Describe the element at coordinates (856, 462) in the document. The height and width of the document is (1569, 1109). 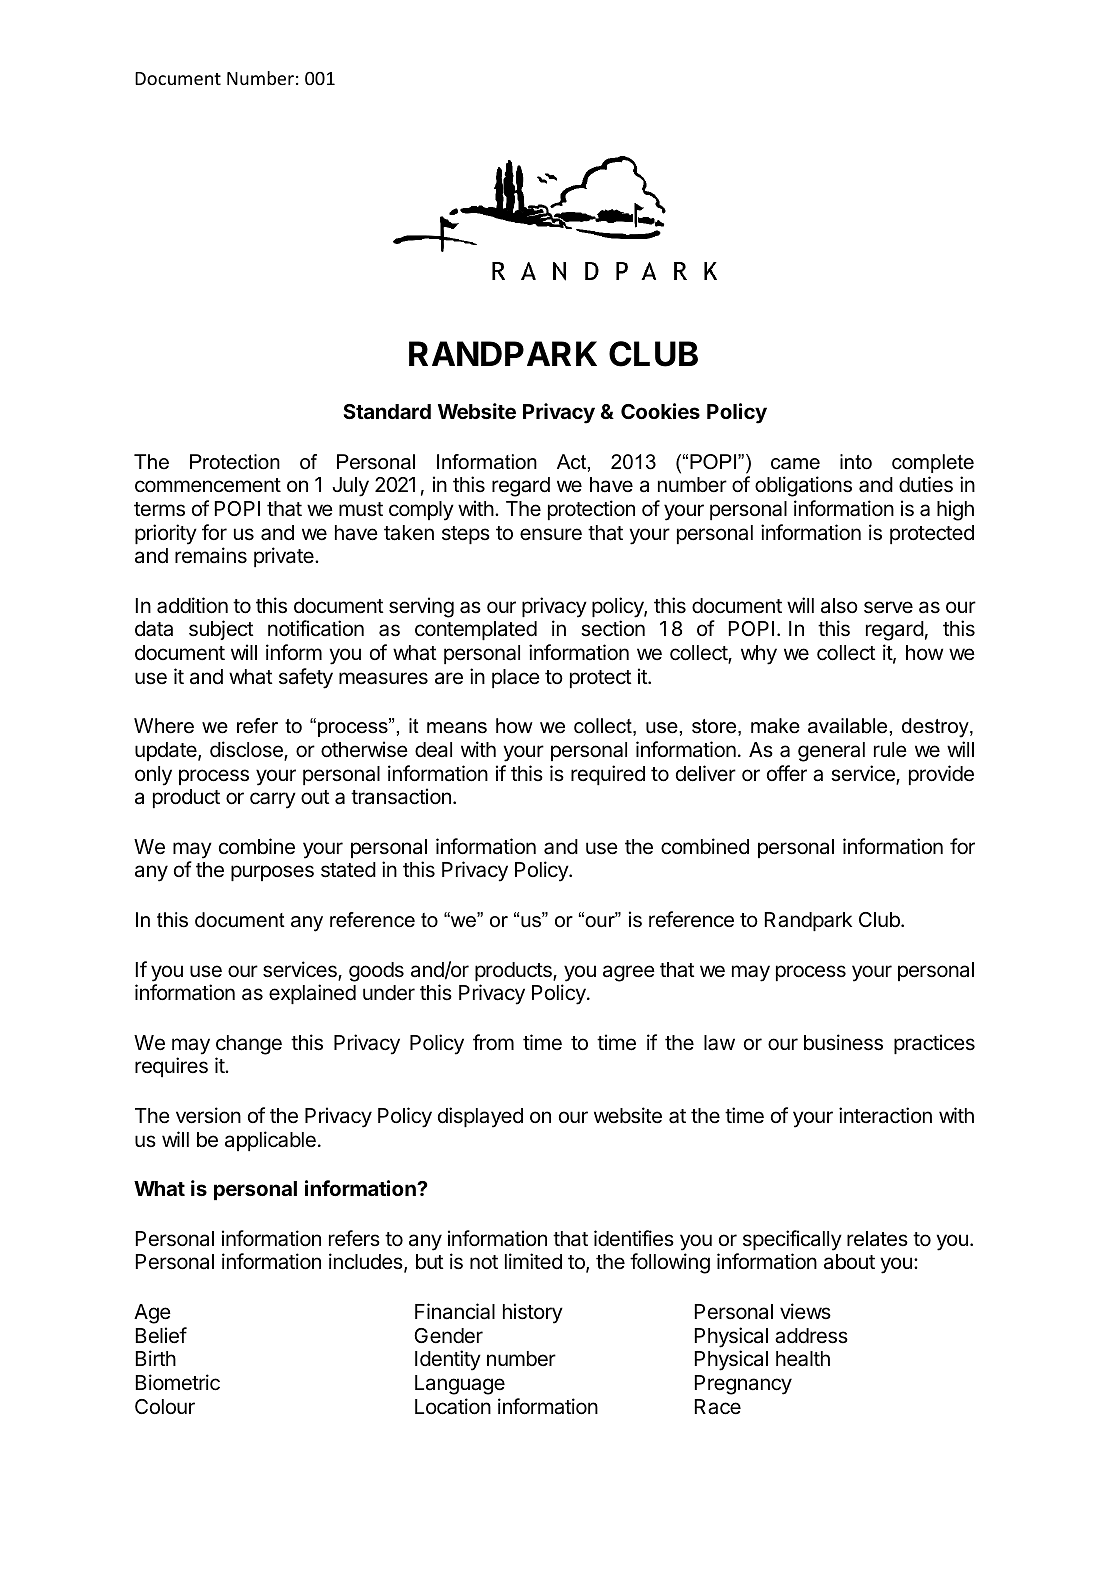
I see `into` at that location.
